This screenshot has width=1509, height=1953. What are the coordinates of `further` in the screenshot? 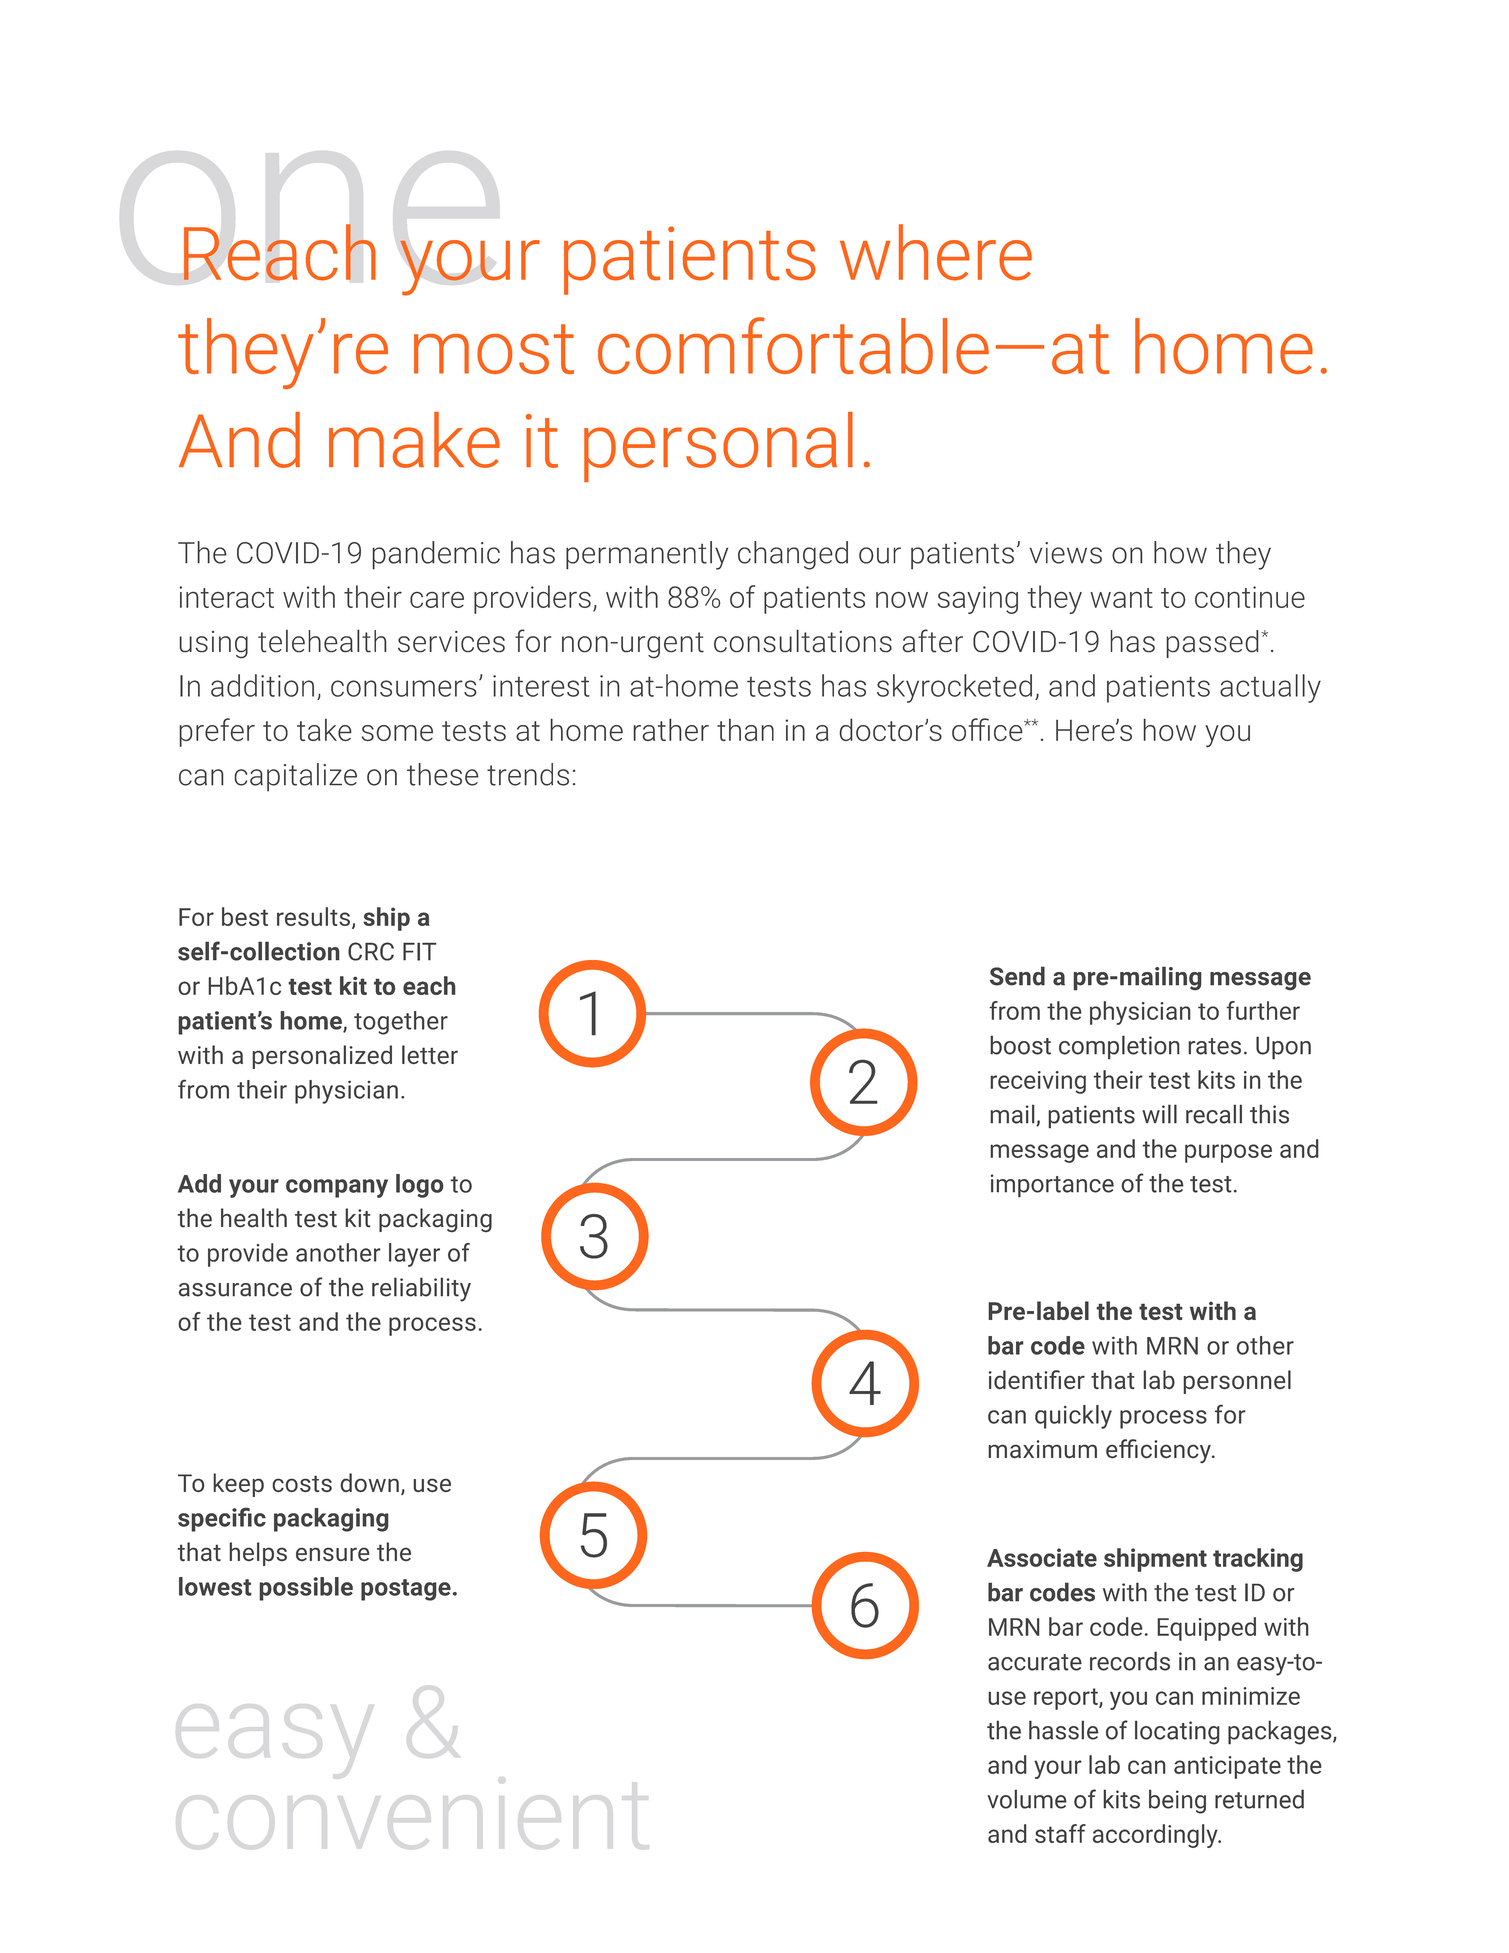 It's located at (1263, 1010).
